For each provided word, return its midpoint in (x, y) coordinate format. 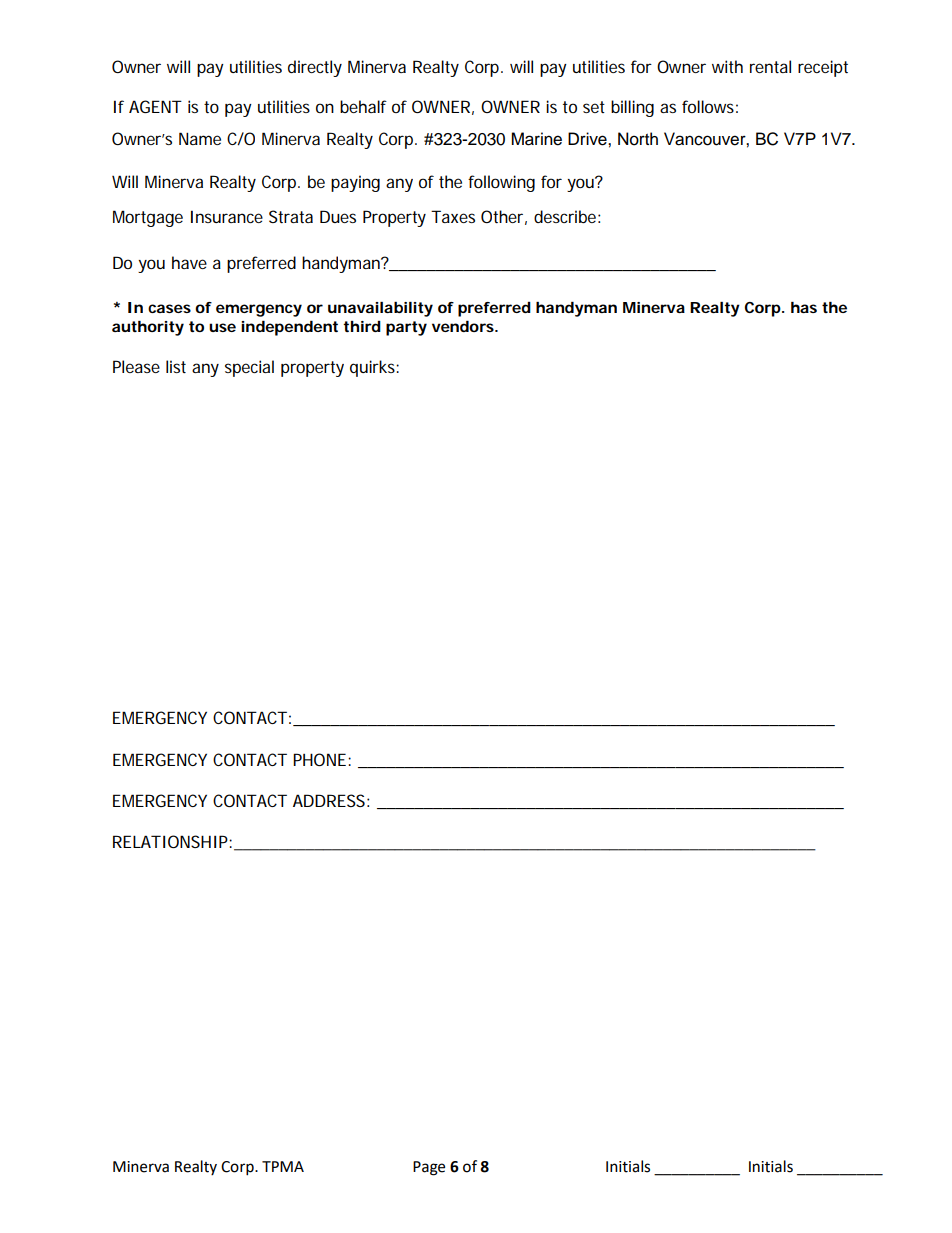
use (222, 327)
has (804, 307)
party (406, 328)
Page (429, 1168)
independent (289, 328)
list (176, 366)
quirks (373, 368)
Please (136, 366)
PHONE (319, 759)
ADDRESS (329, 800)
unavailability (380, 309)
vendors (463, 326)
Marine (536, 139)
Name (200, 138)
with (727, 66)
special (249, 368)
